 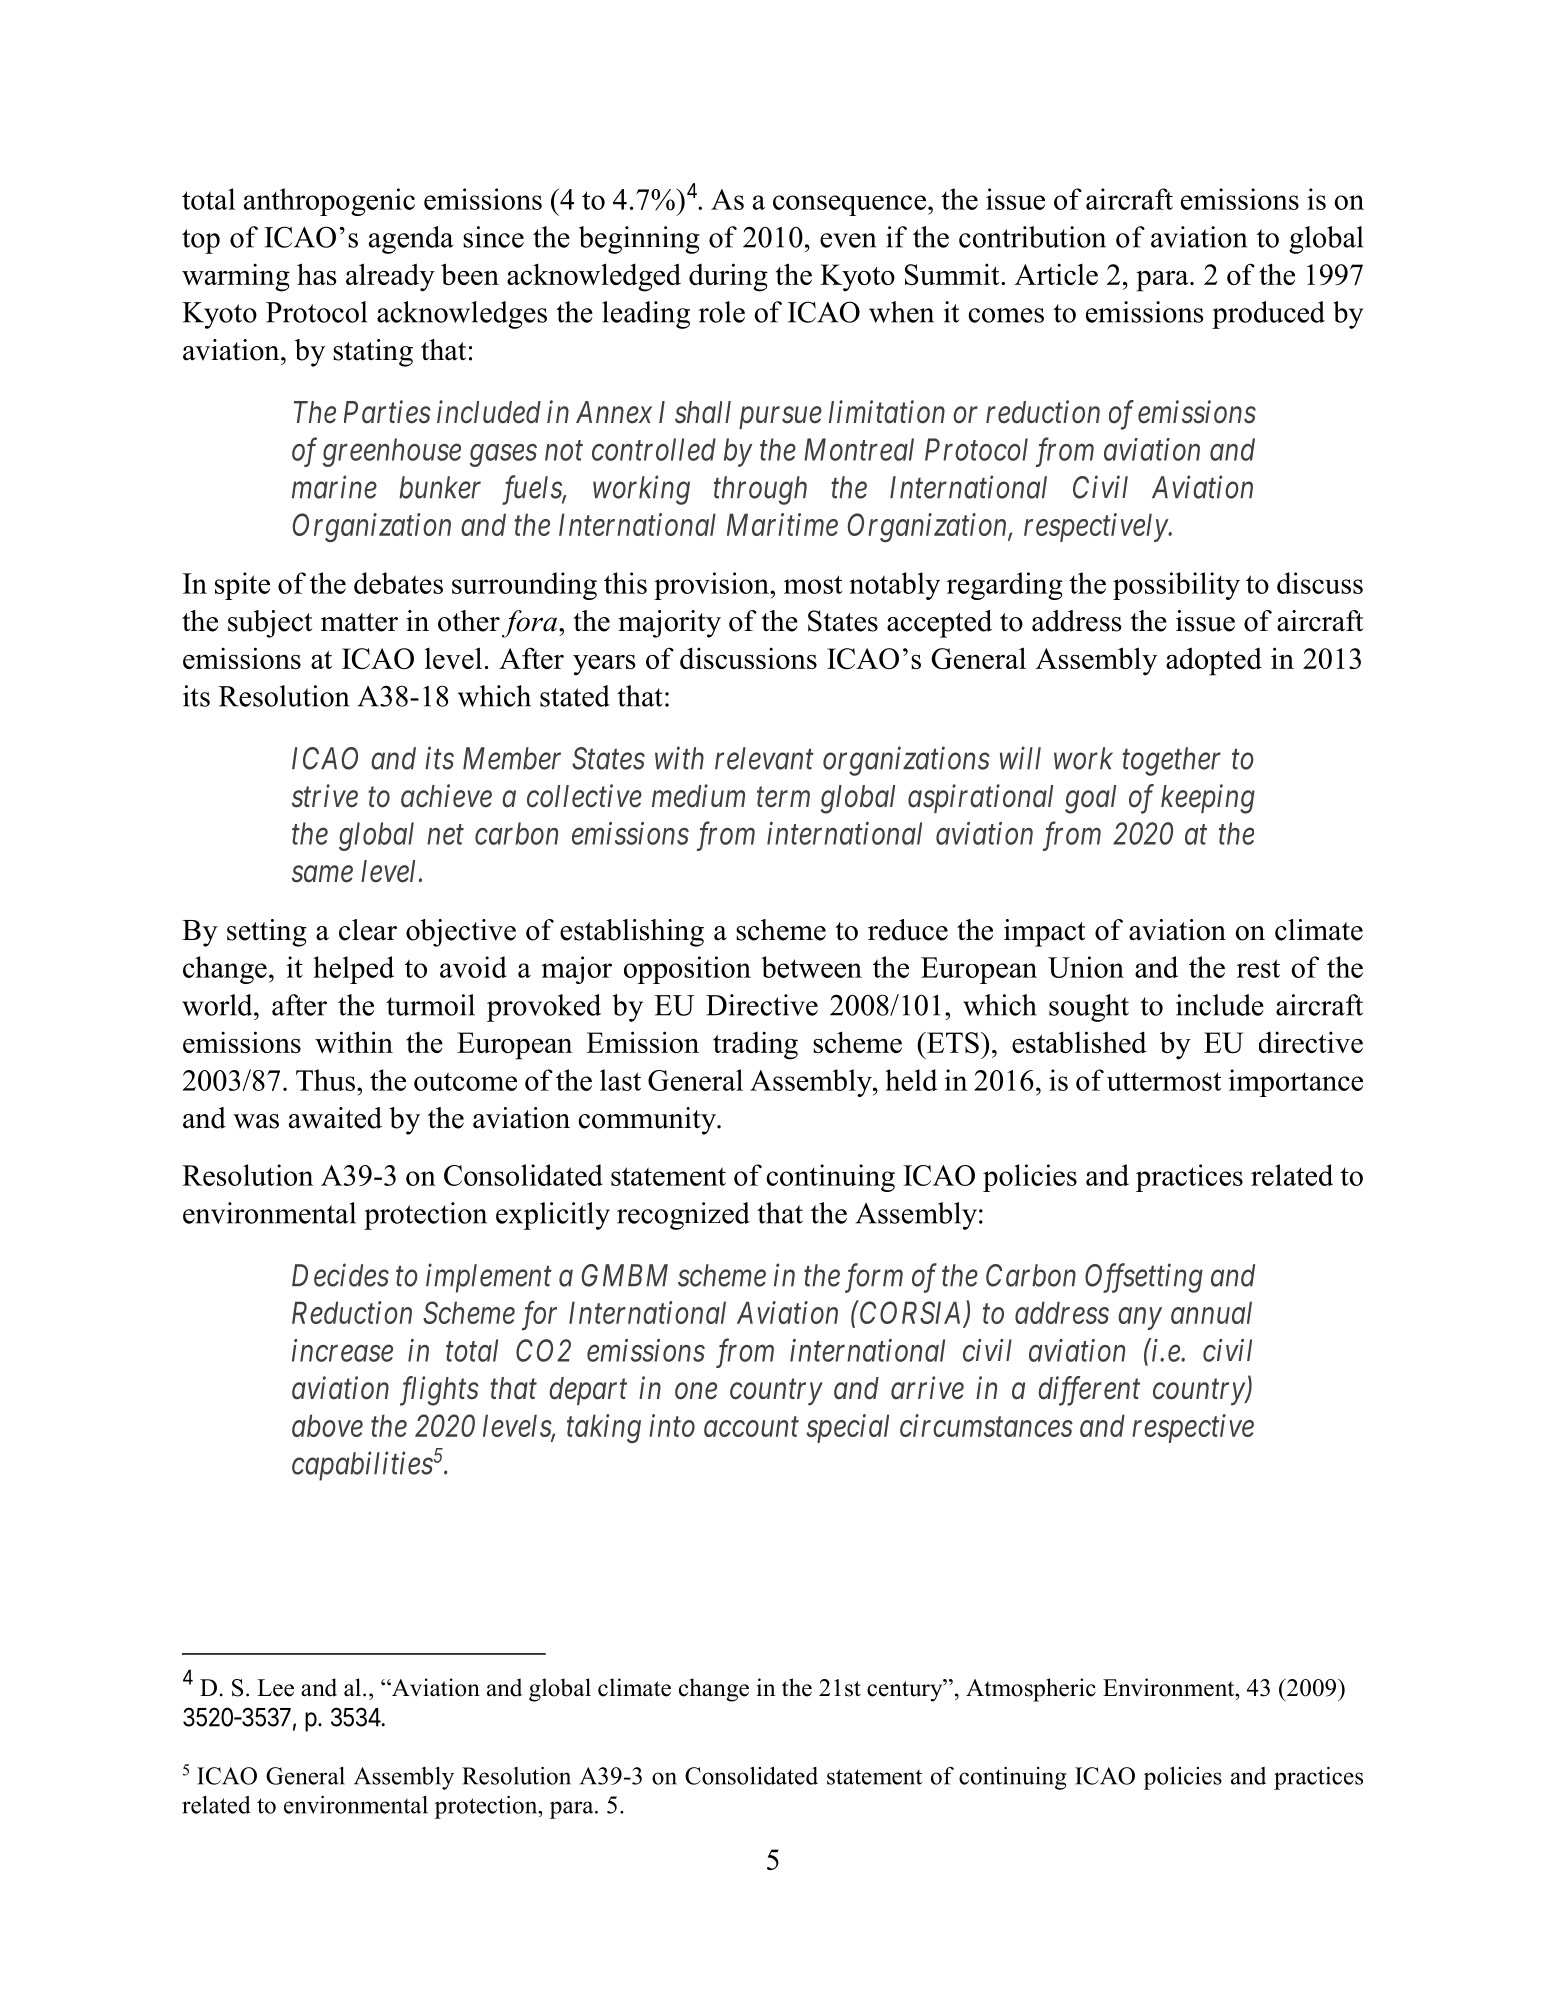 I want to click on Lee, so click(x=275, y=1688).
